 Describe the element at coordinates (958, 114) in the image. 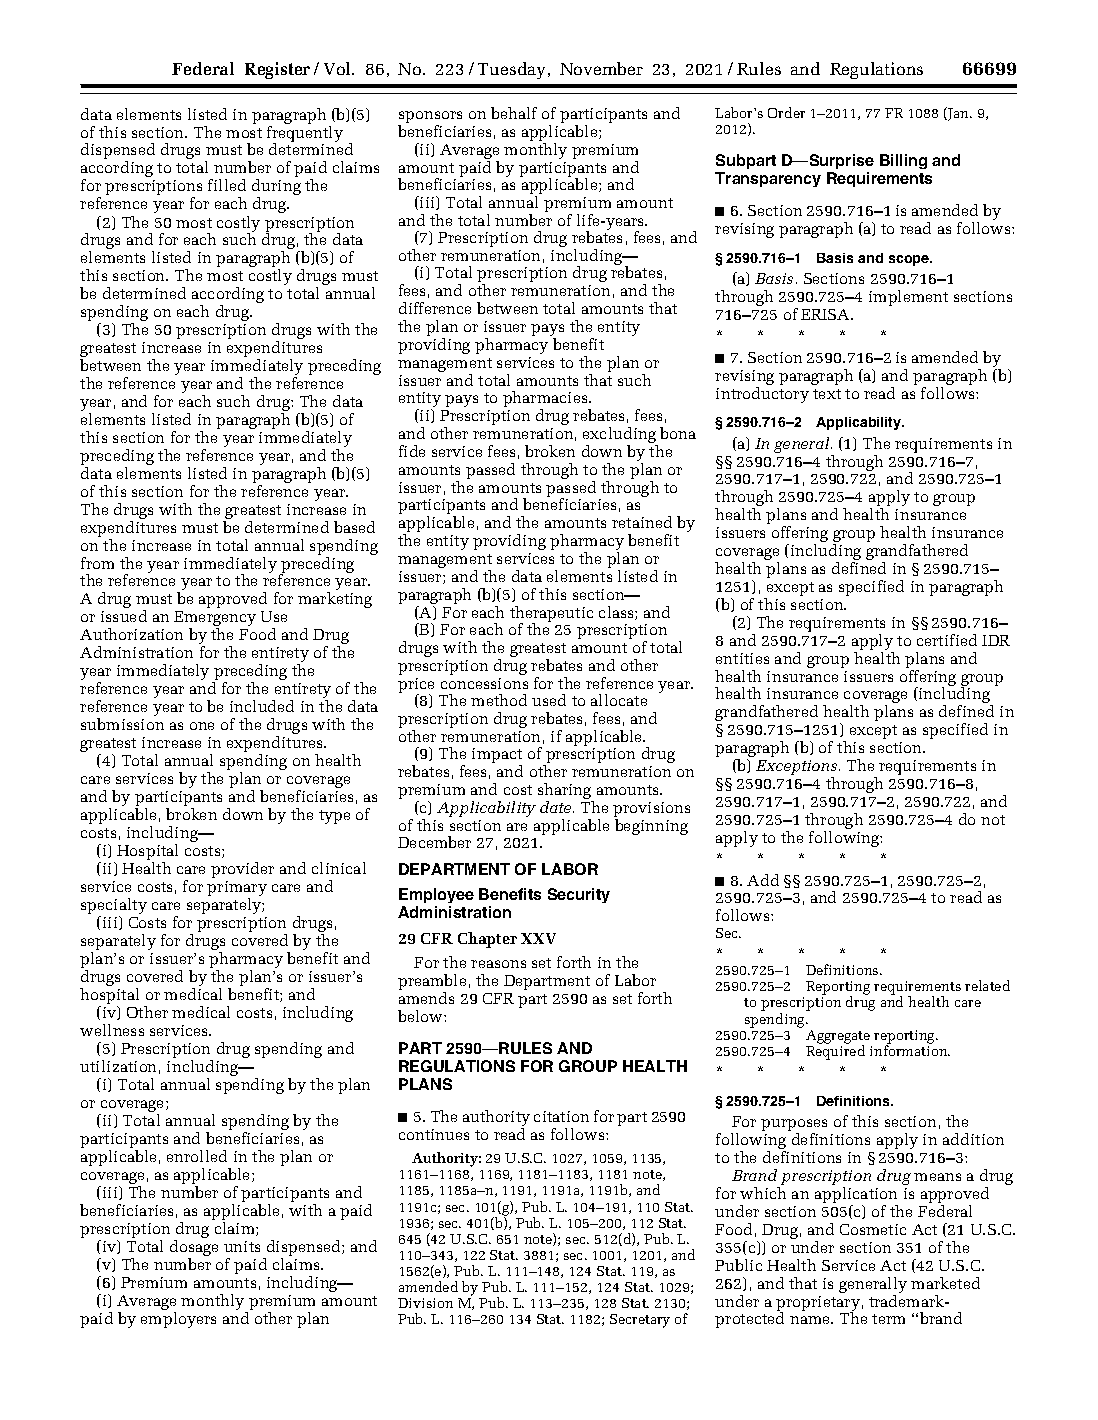

I see `Jan` at that location.
